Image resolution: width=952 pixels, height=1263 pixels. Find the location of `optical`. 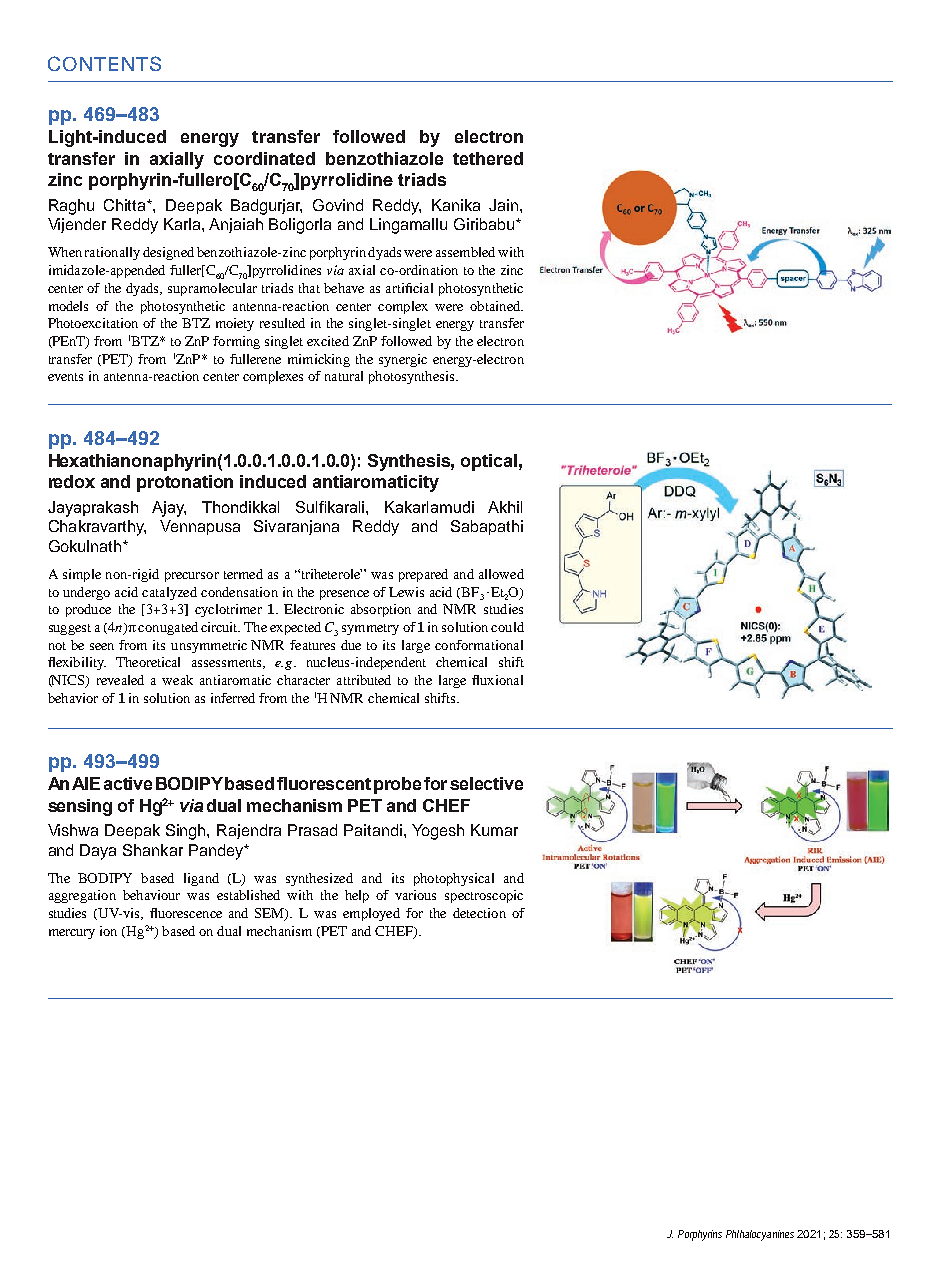

optical is located at coordinates (489, 462).
